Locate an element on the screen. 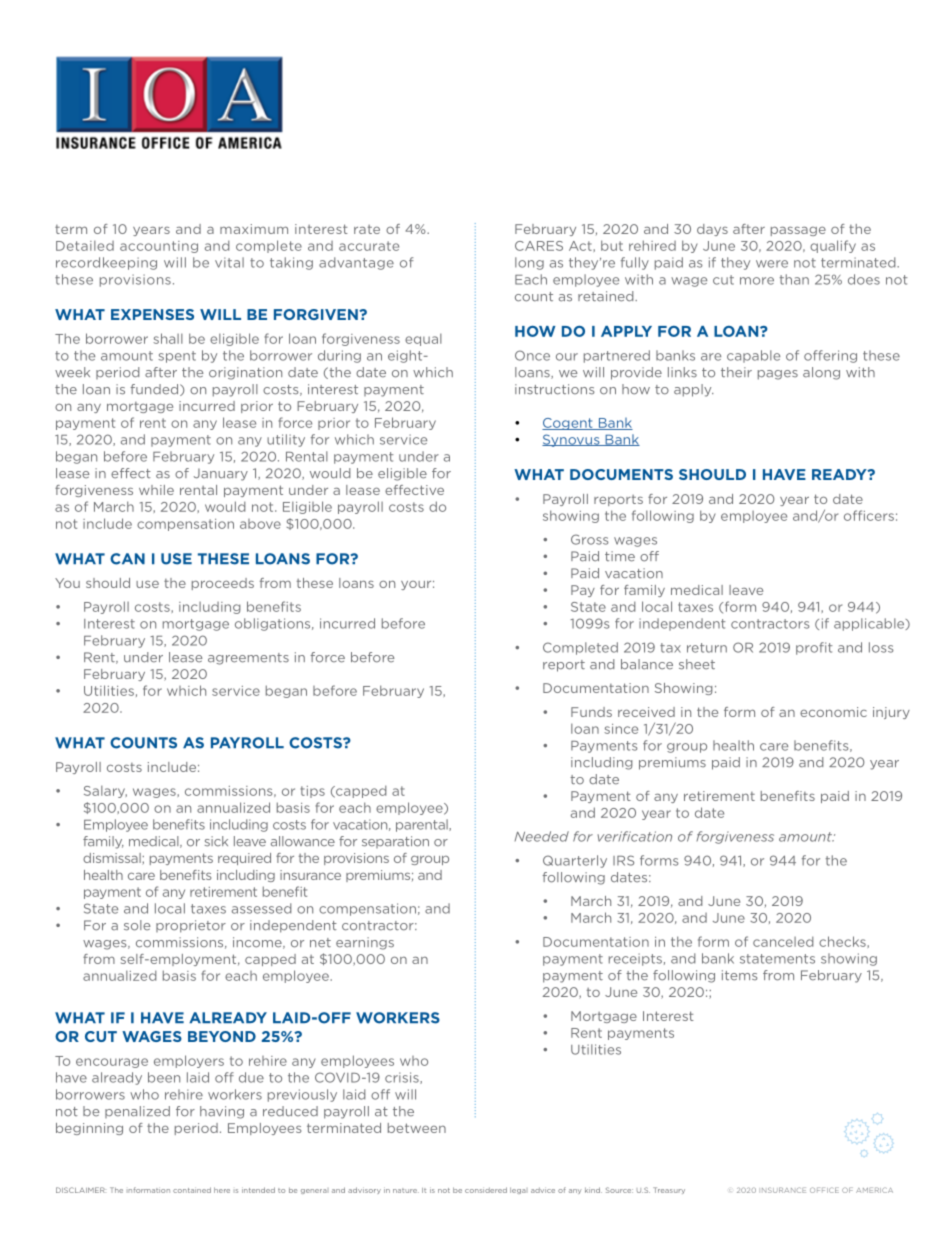 The width and height of the screenshot is (952, 1233). contained is located at coordinates (192, 1190).
